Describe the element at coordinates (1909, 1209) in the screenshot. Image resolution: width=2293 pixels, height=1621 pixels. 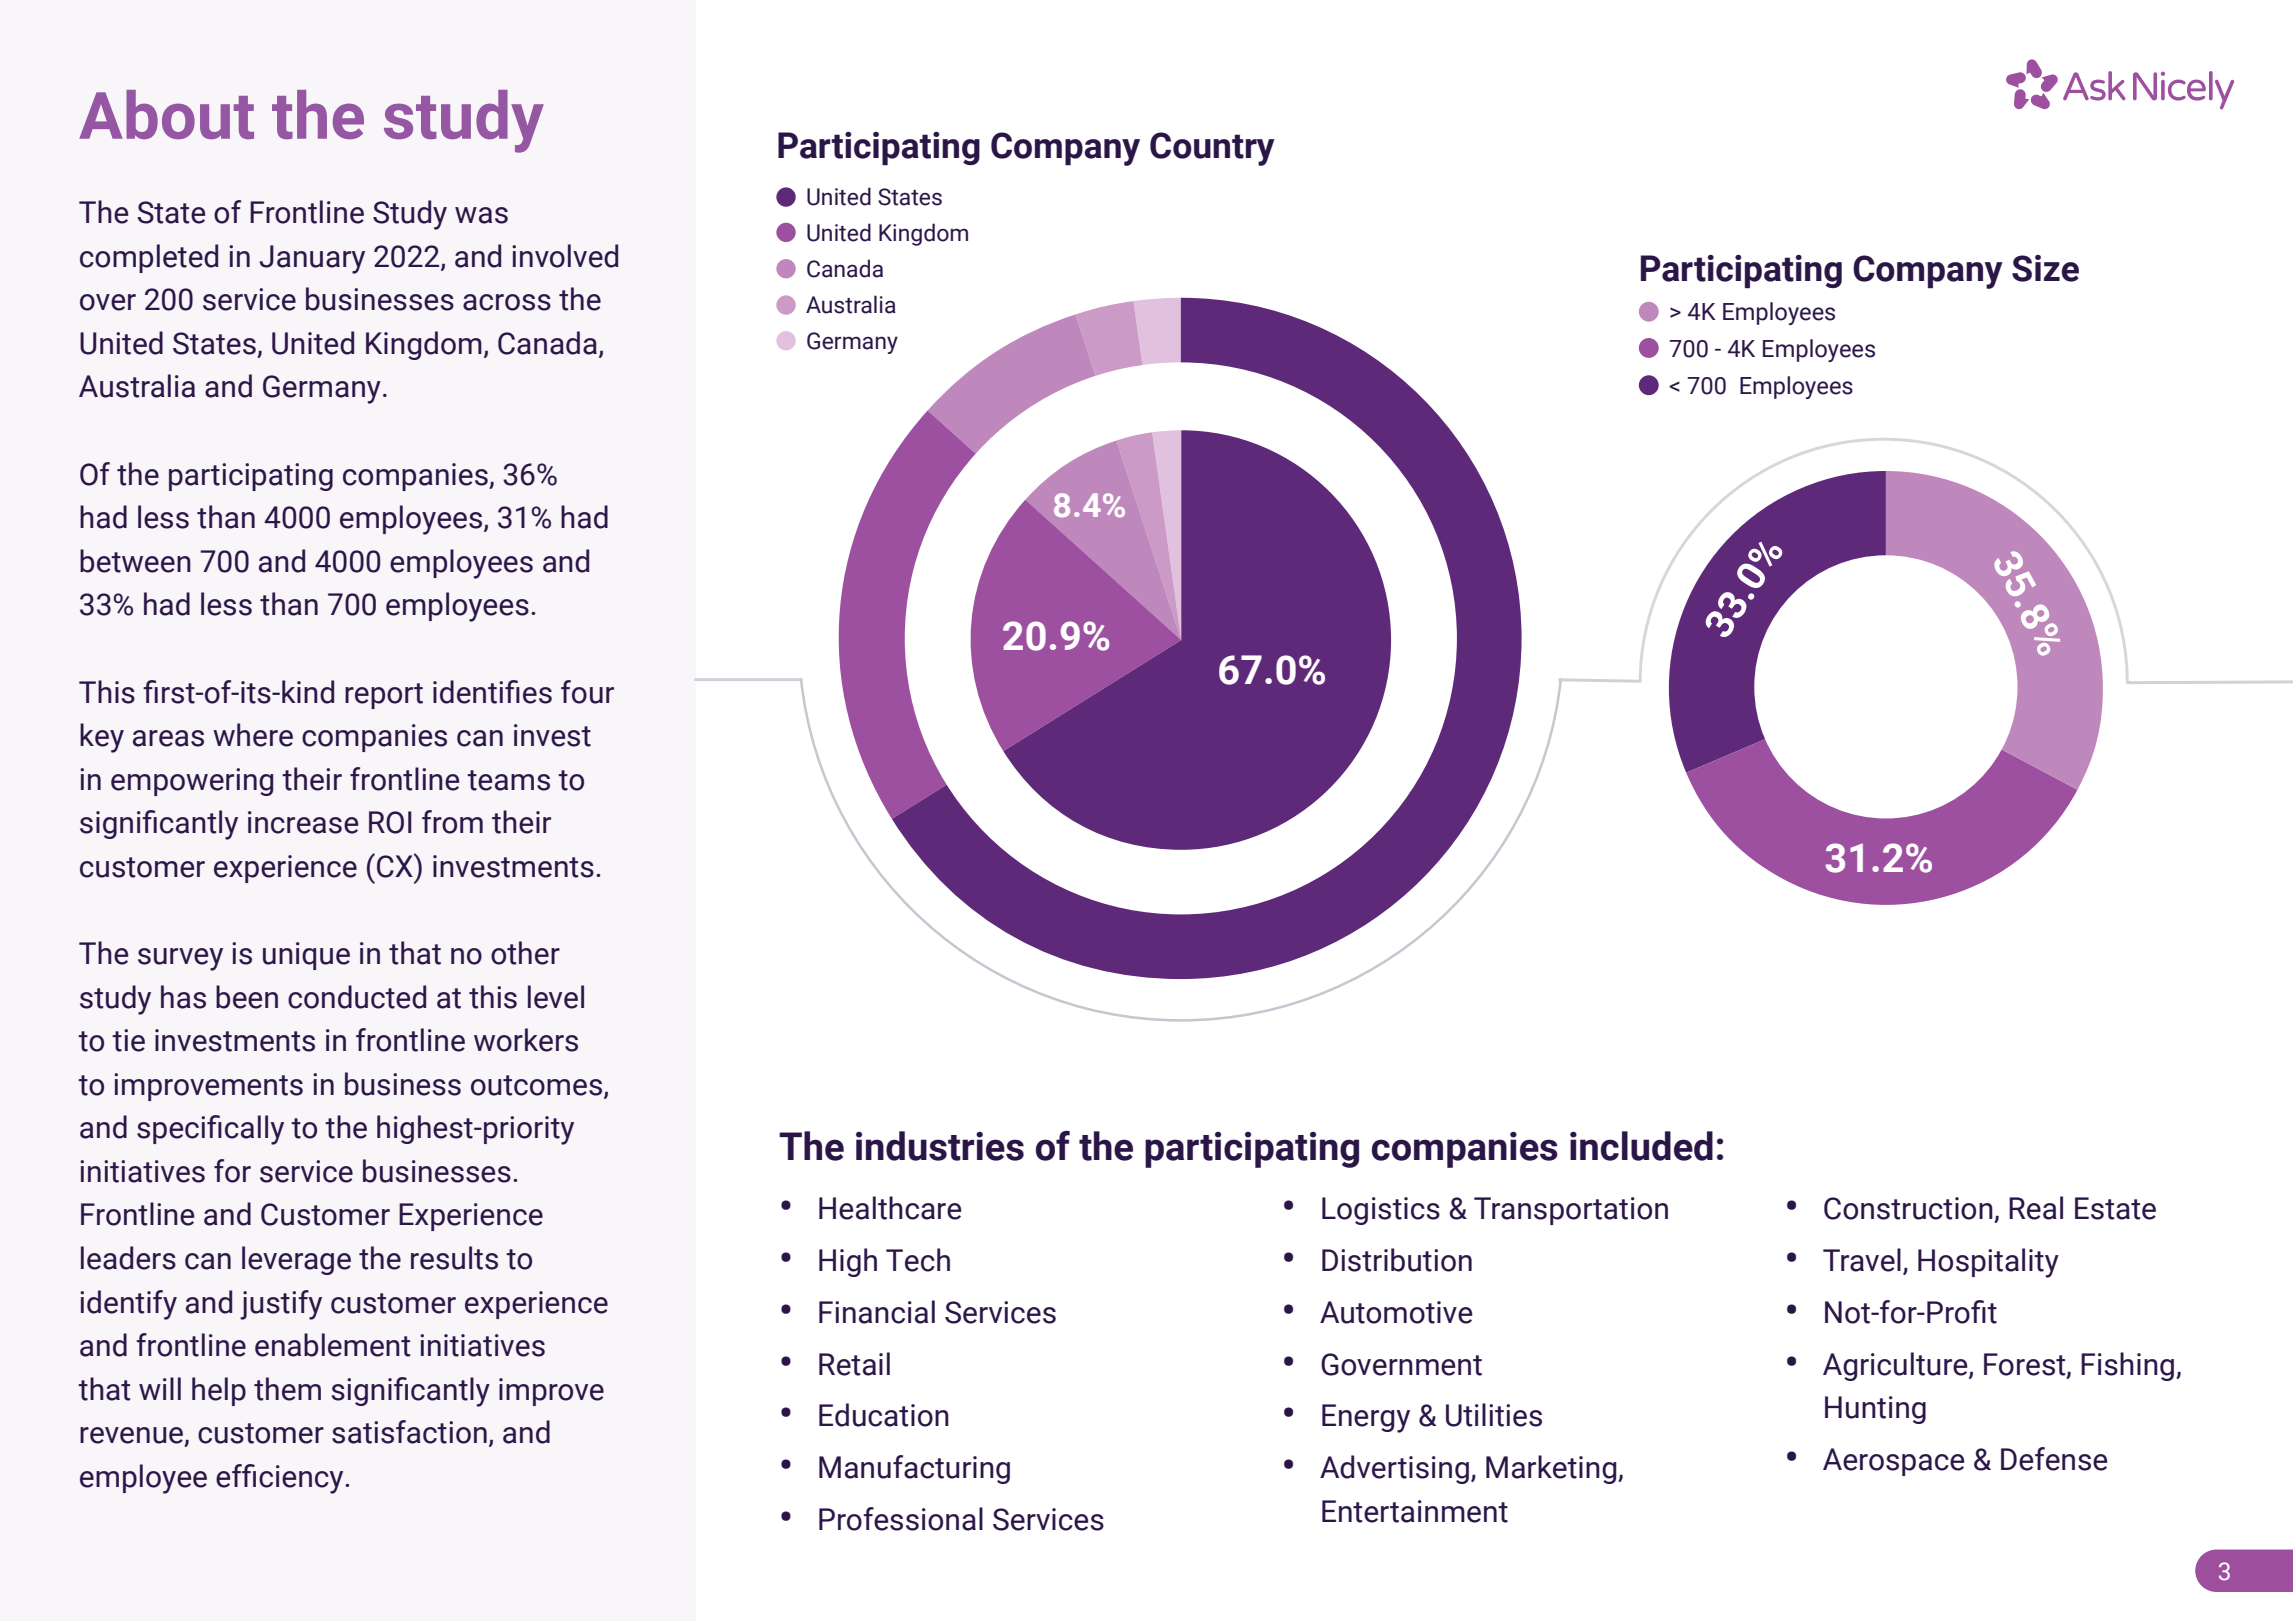
I see `Construction` at that location.
